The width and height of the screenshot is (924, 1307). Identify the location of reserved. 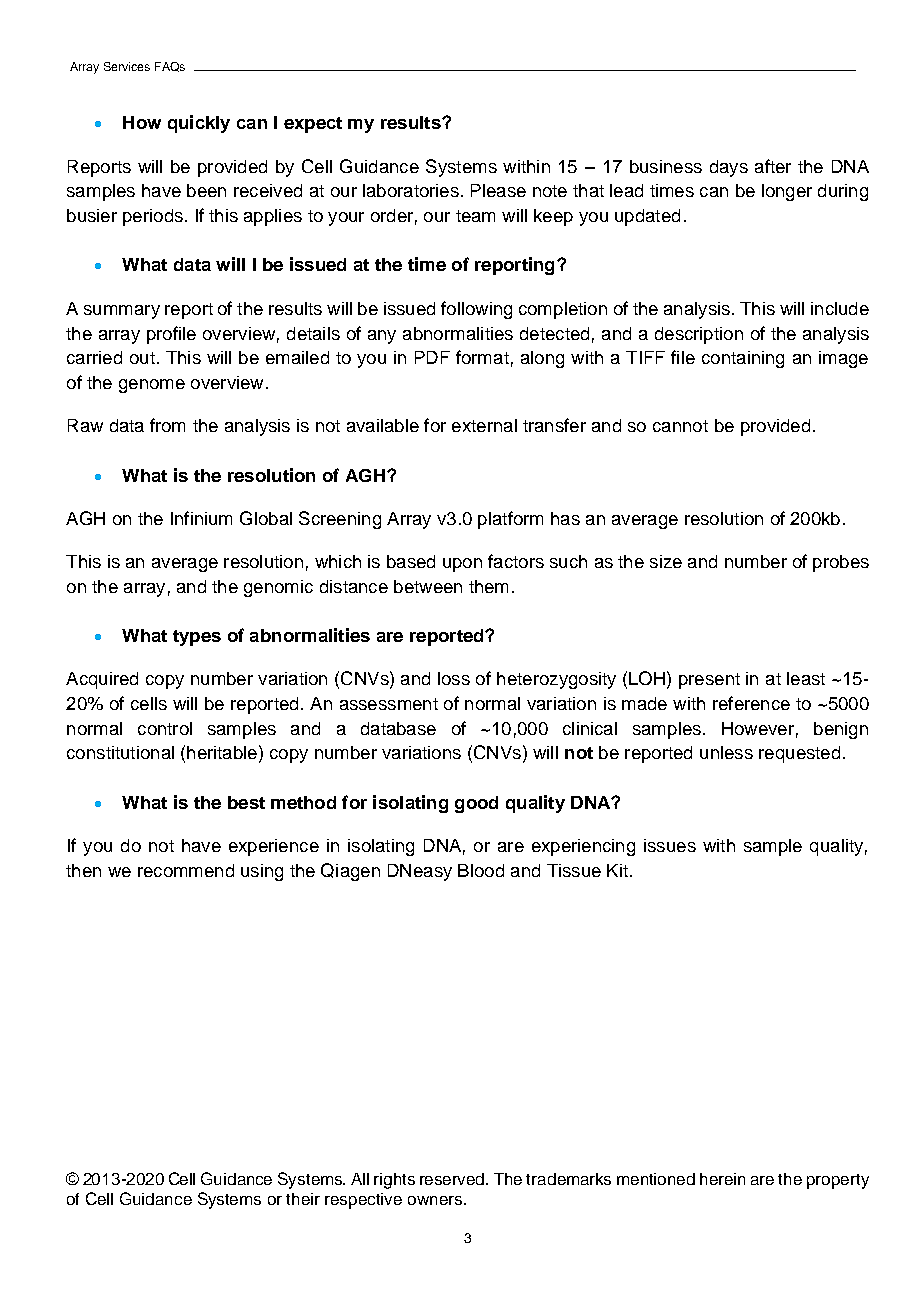
(454, 1179).
